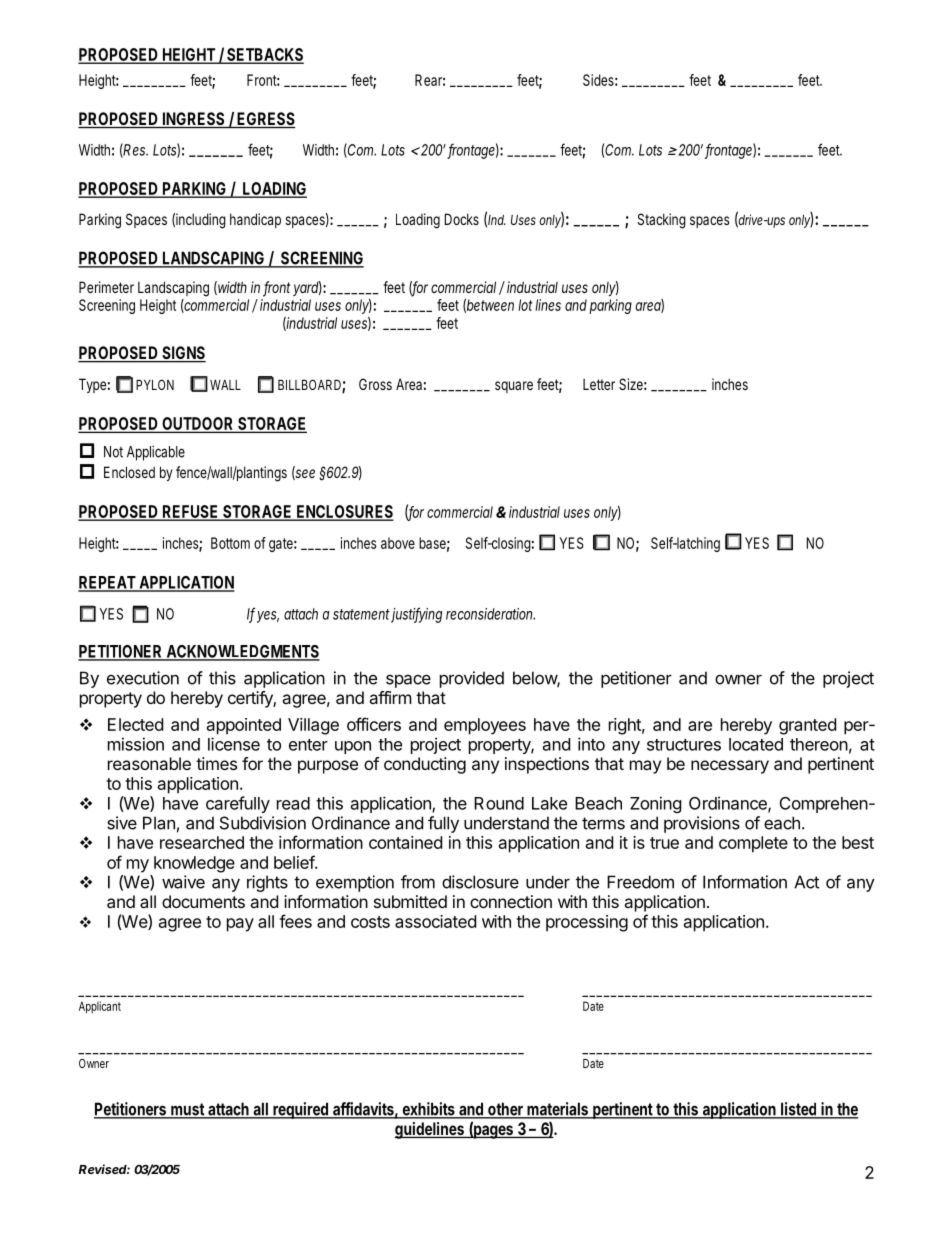 Image resolution: width=952 pixels, height=1233 pixels. What do you see at coordinates (430, 80) in the page?
I see `Rear` at bounding box center [430, 80].
